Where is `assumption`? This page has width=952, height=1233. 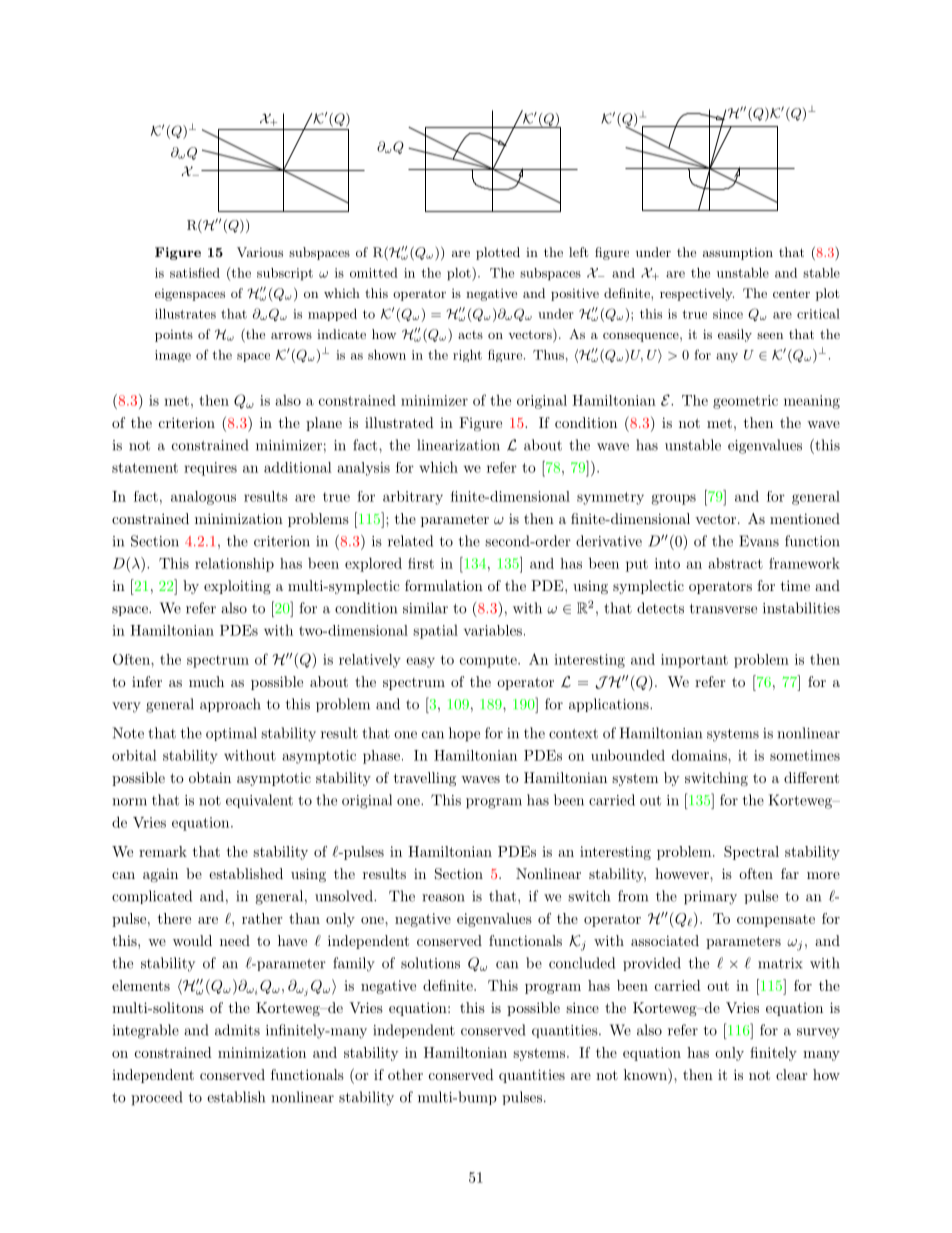 assumption is located at coordinates (738, 254).
